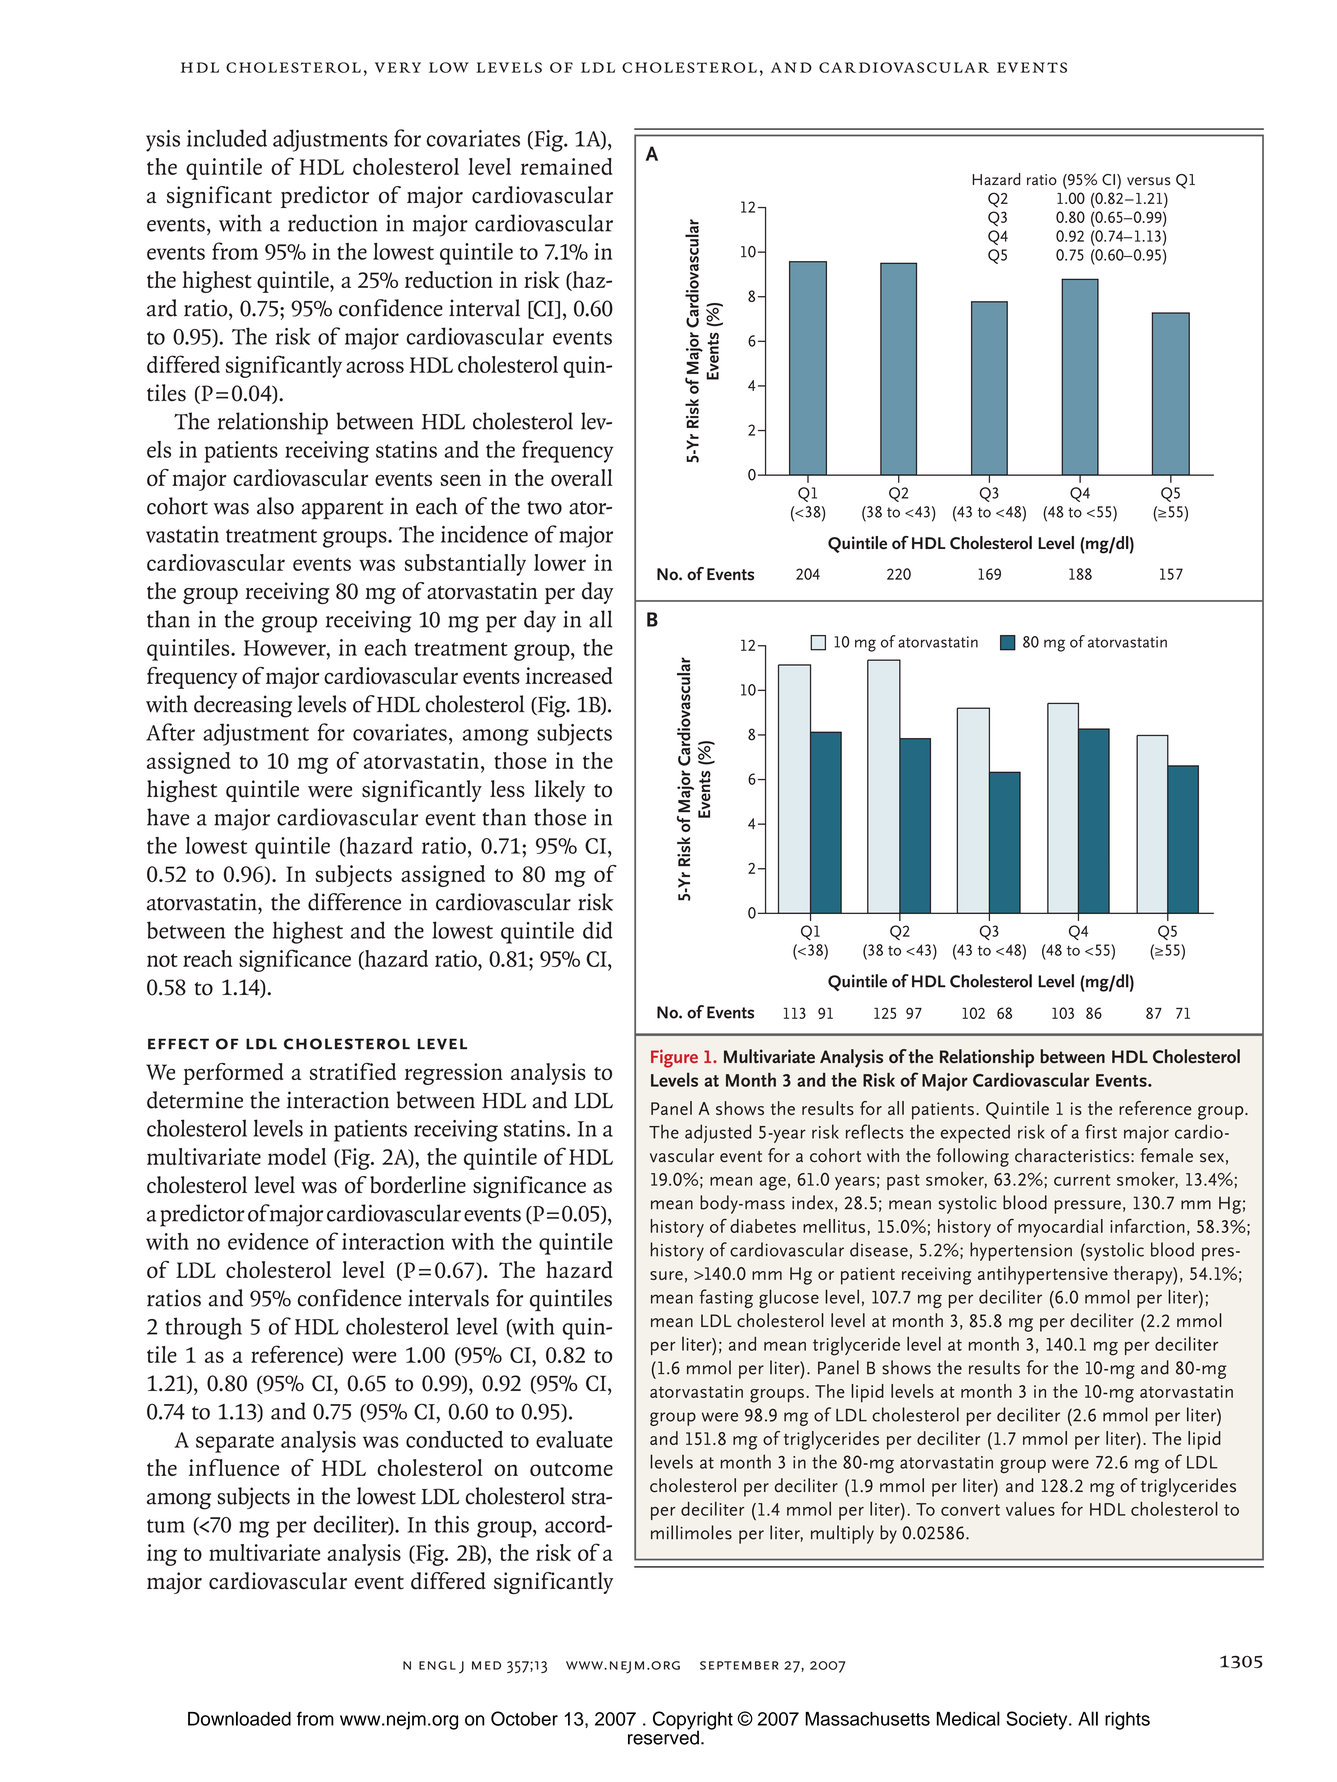  I want to click on did, so click(598, 930).
